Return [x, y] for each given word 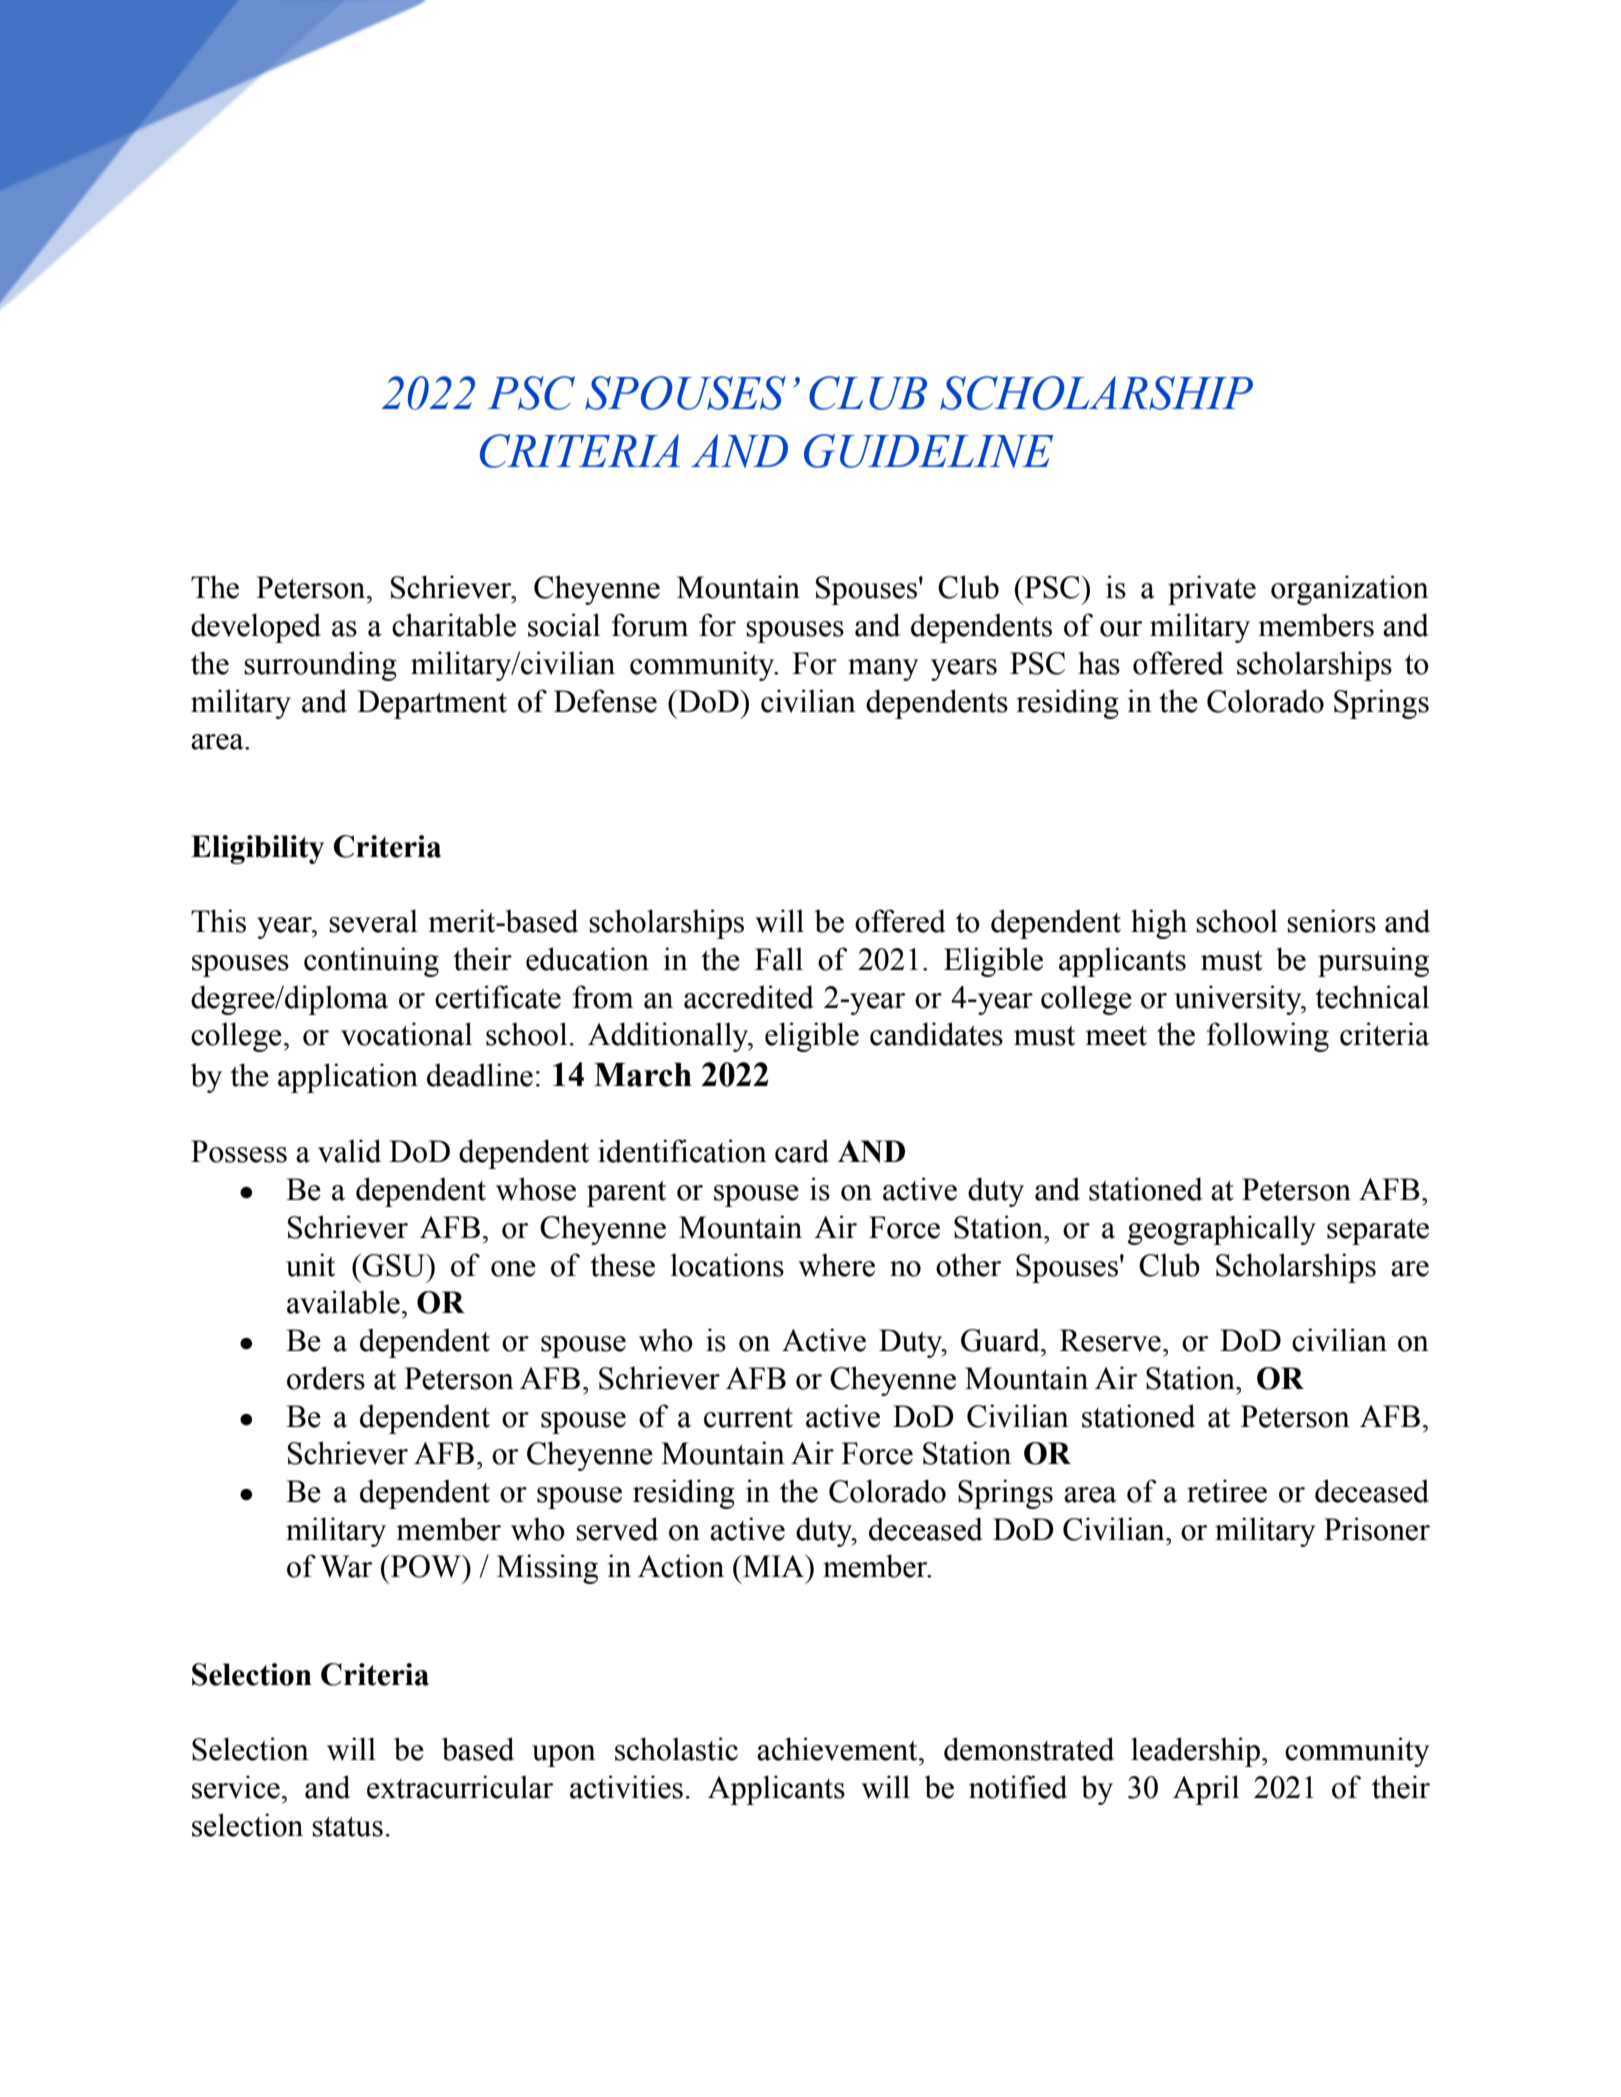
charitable [454, 625]
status [347, 1827]
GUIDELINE [928, 451]
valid [349, 1151]
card [802, 1151]
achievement [838, 1749]
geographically [1222, 1230]
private [1212, 590]
